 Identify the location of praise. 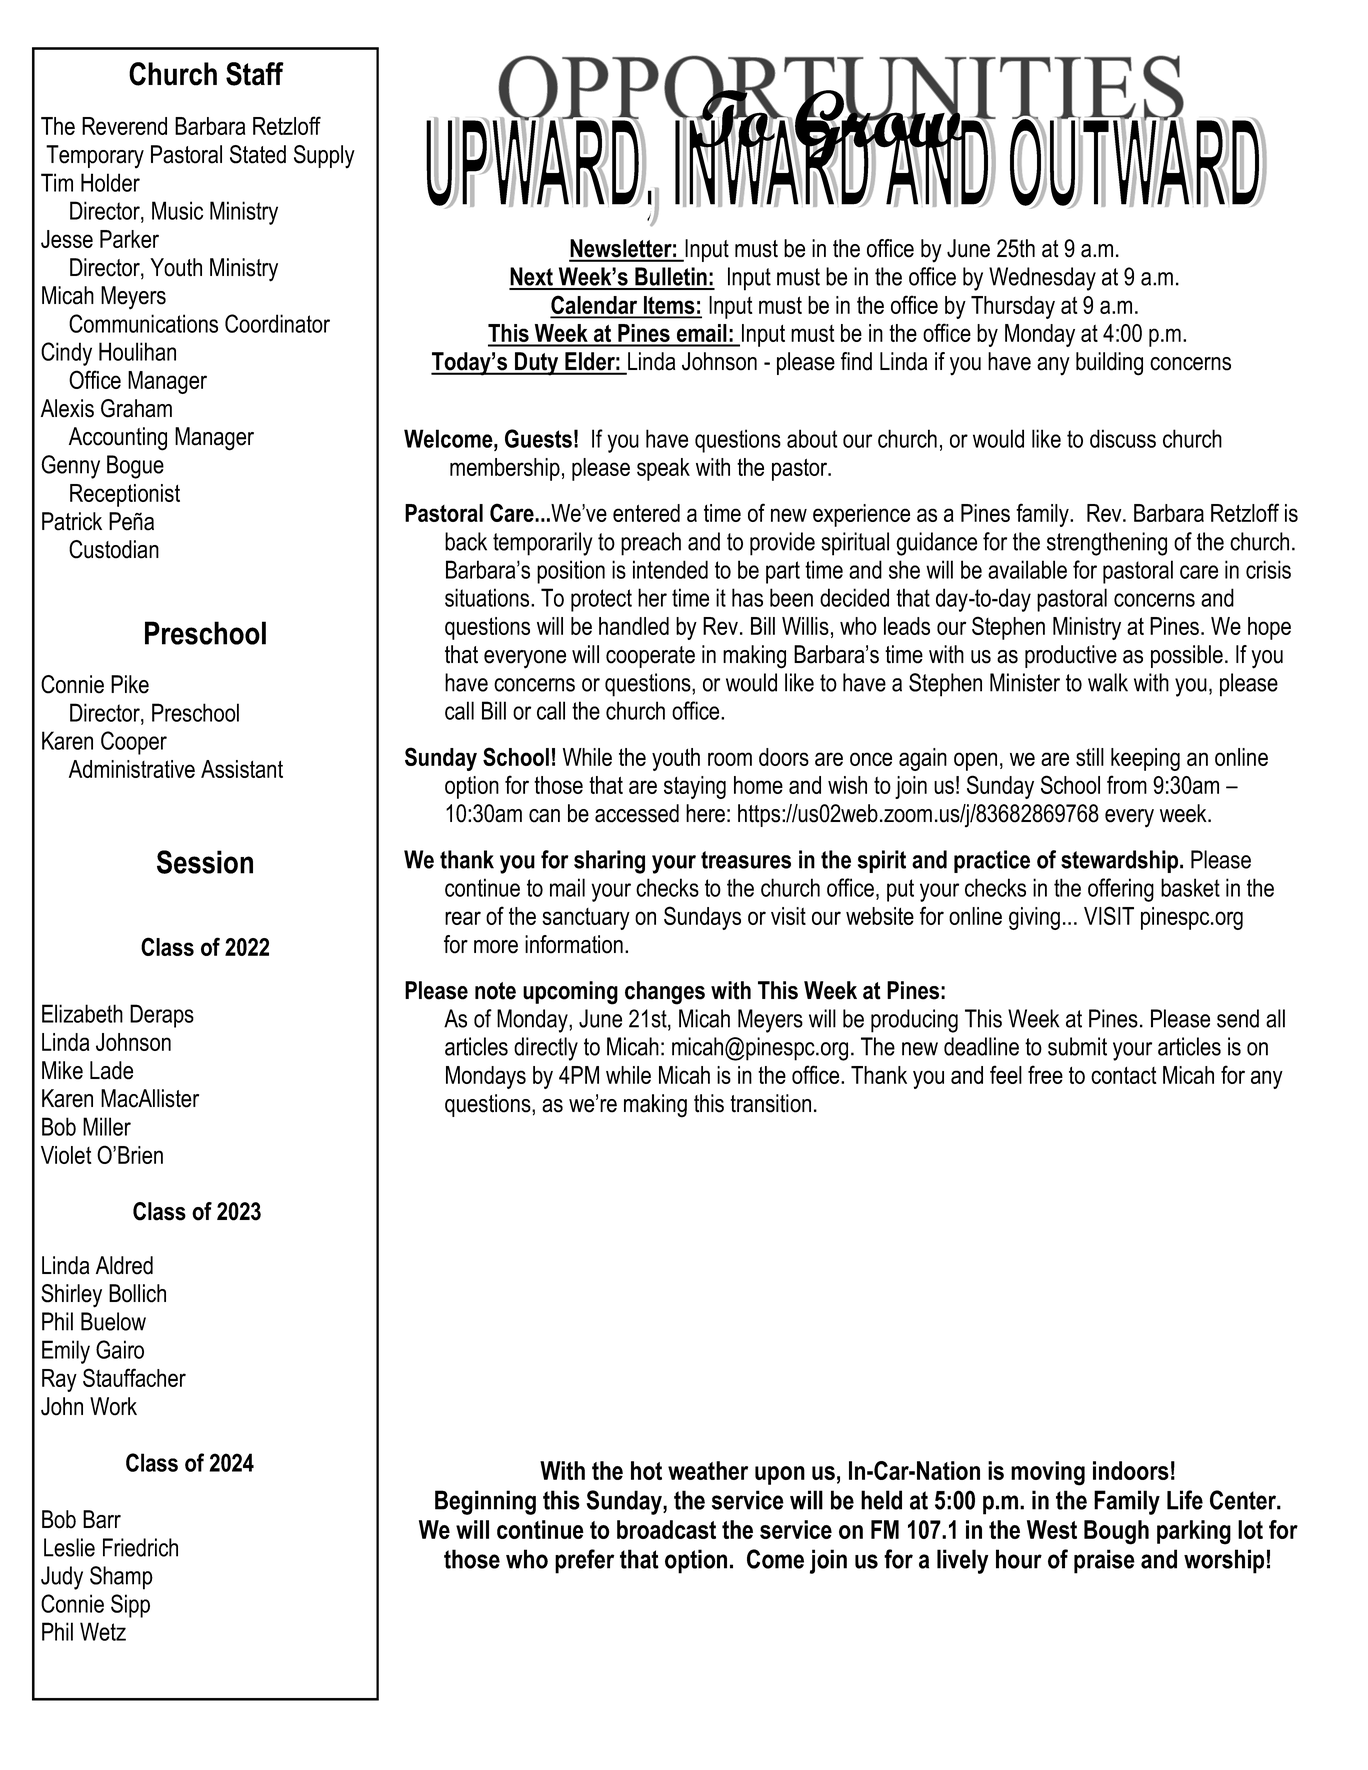
(1104, 1561).
